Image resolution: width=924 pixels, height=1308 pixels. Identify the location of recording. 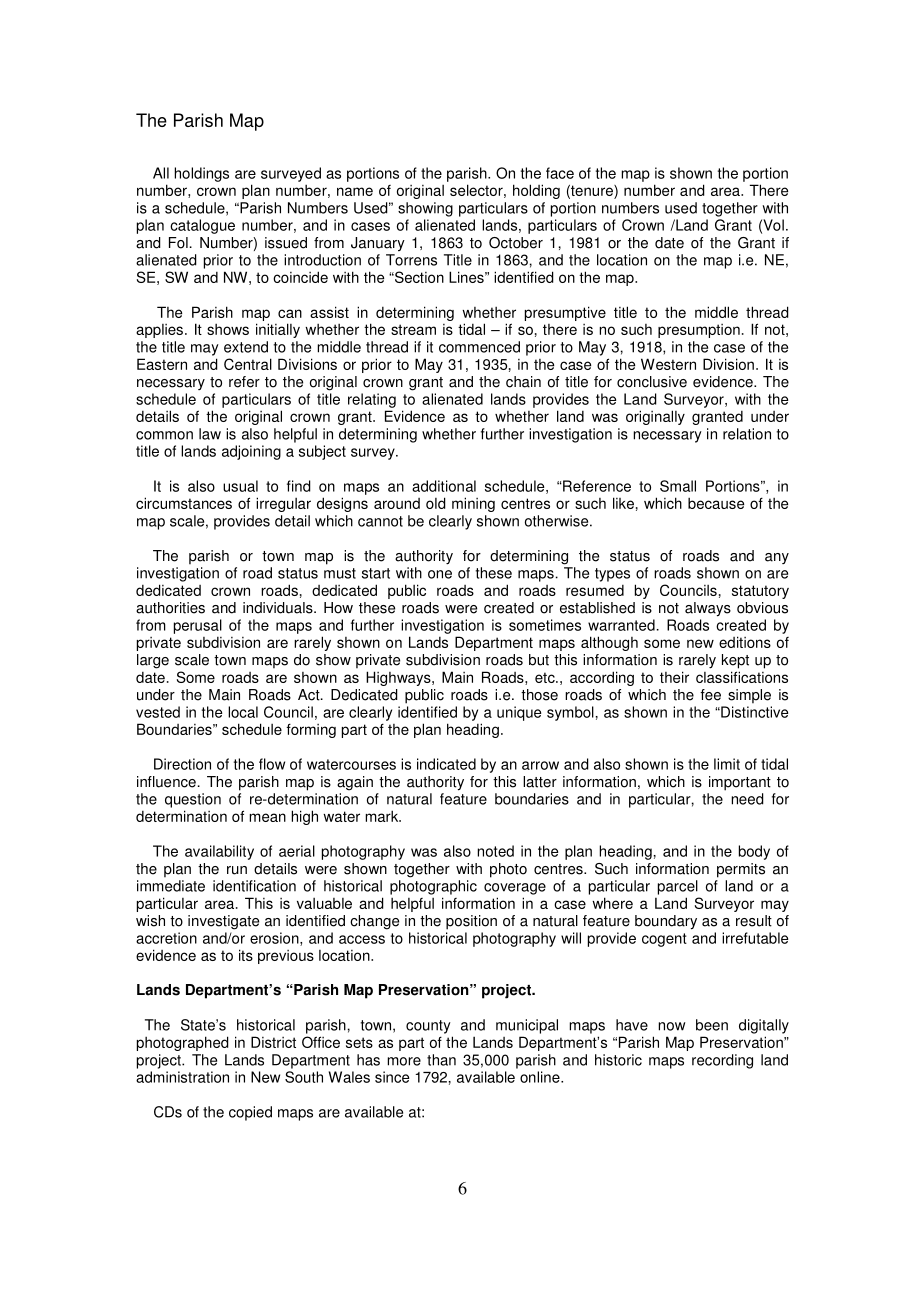
(722, 1061).
